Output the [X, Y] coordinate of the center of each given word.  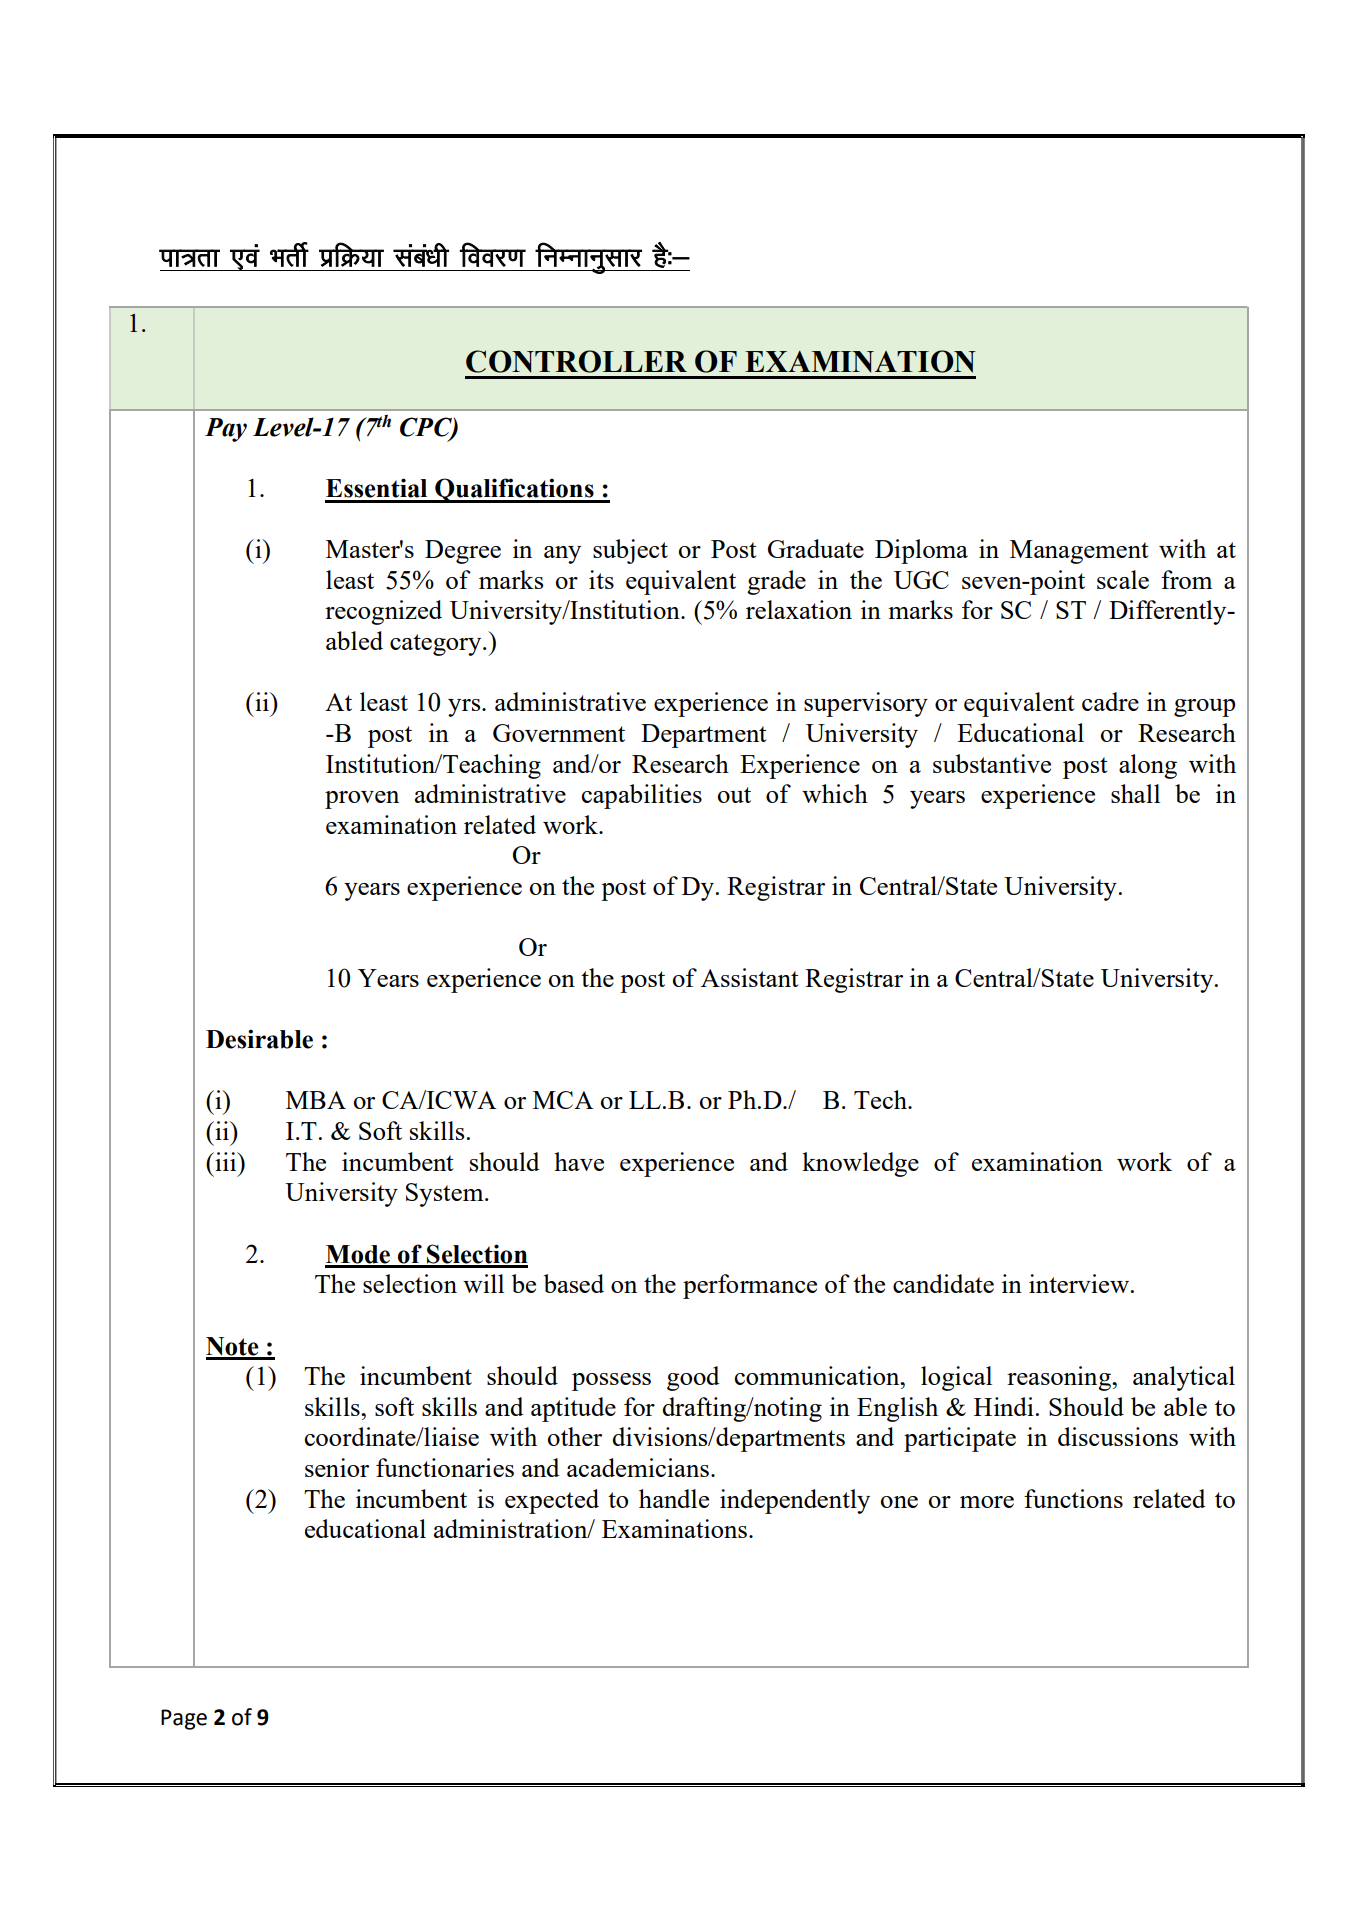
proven [362, 800]
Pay [226, 430]
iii [226, 1161]
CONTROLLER [576, 361]
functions [1073, 1498]
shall [1135, 793]
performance [750, 1286]
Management [1079, 552]
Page [184, 1719]
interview [1080, 1283]
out [734, 795]
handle [674, 1498]
